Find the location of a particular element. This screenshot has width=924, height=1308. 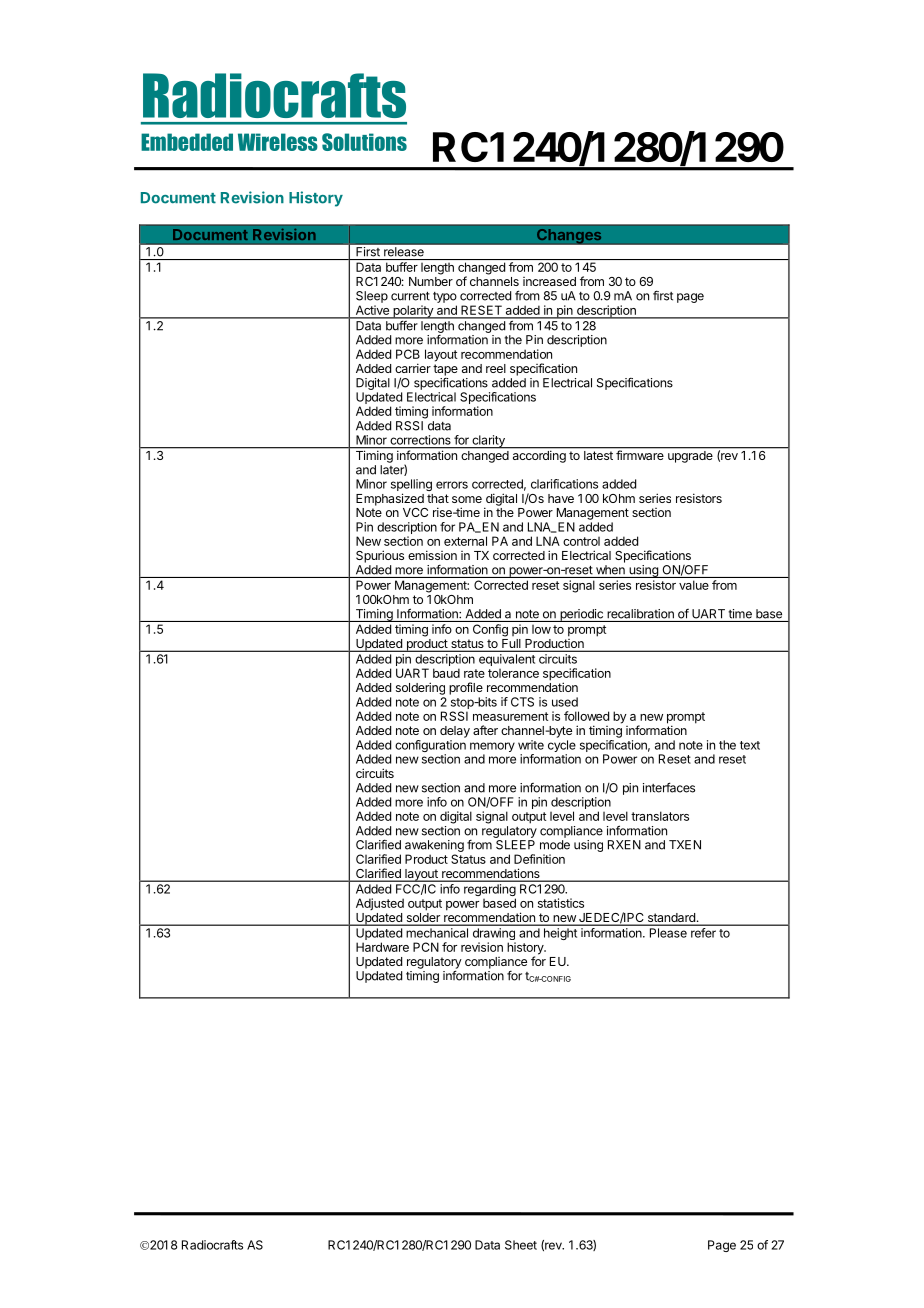

Spurious is located at coordinates (380, 556).
